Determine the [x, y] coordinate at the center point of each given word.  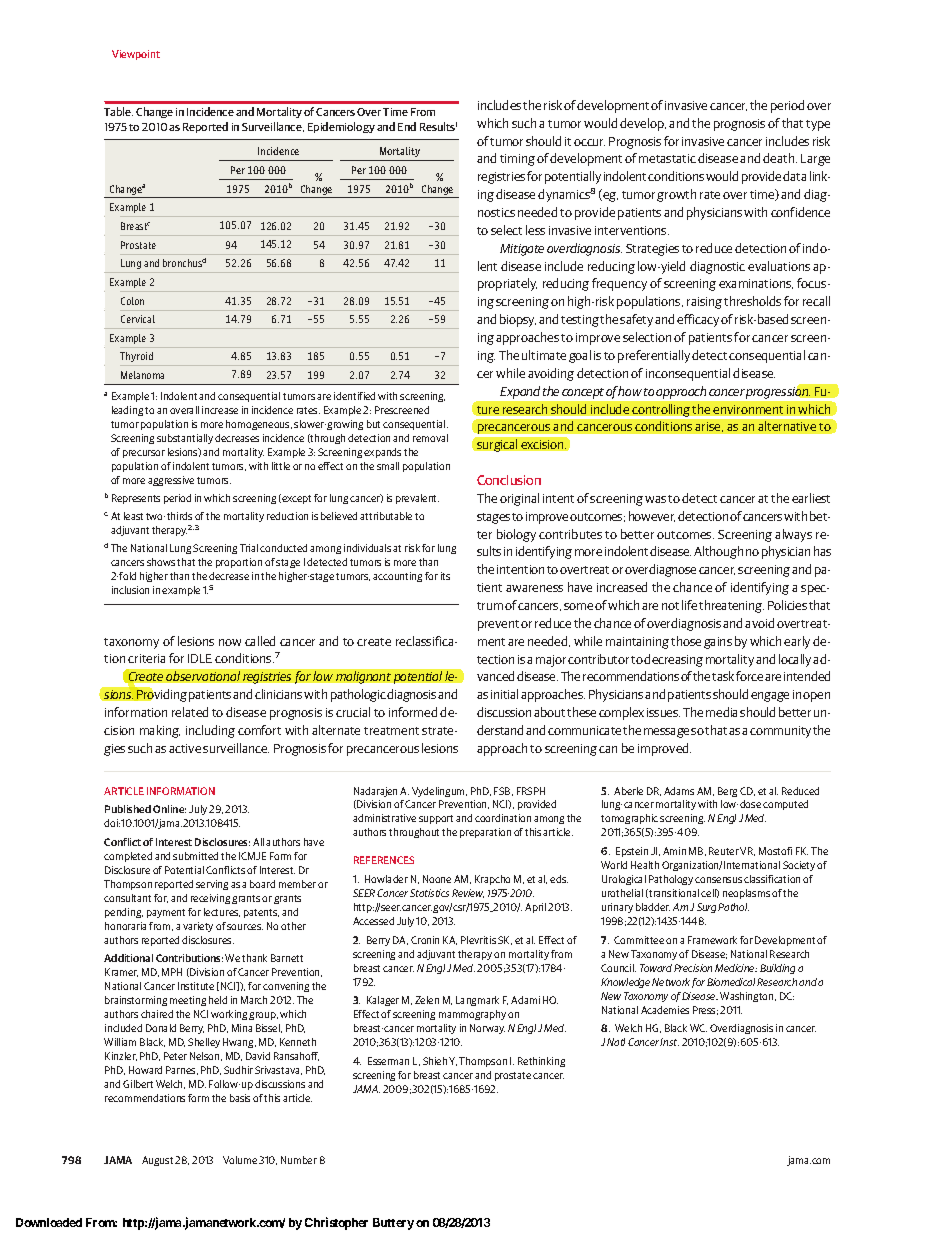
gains [718, 643]
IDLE [200, 658]
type [818, 125]
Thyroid [136, 357]
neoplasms [746, 894]
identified [354, 396]
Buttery [393, 1224]
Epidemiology [341, 127]
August [157, 1161]
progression [778, 393]
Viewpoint [136, 55]
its [445, 576]
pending [124, 913]
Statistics [429, 893]
